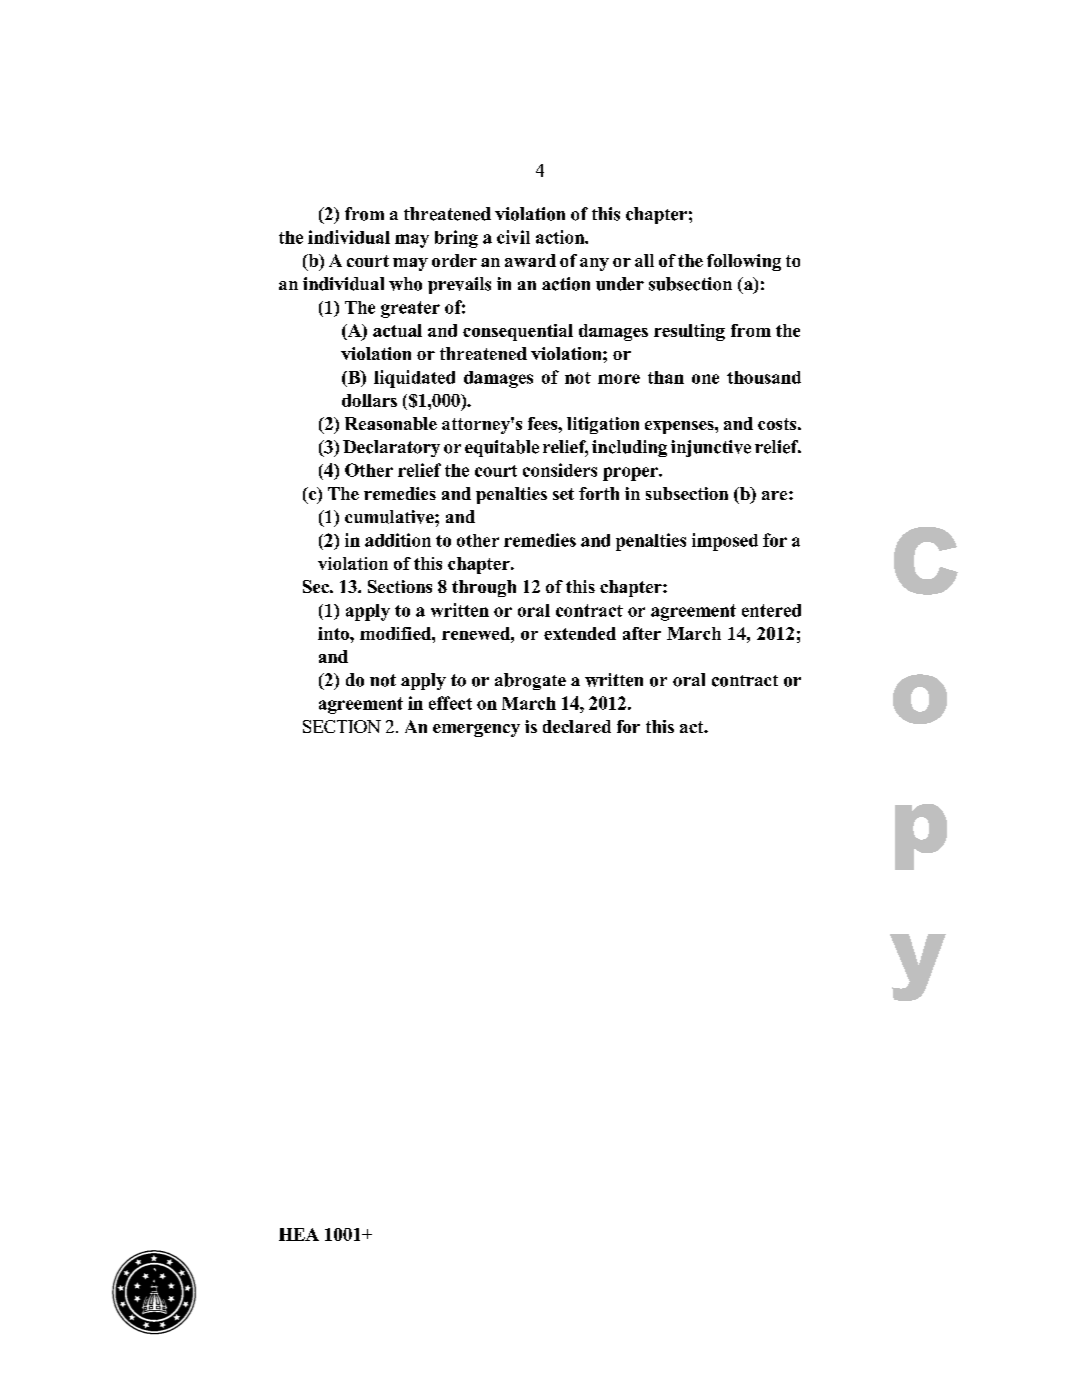 Image resolution: width=1080 pixels, height=1398 pixels. Describe the element at coordinates (476, 730) in the page. I see `emergency` at that location.
